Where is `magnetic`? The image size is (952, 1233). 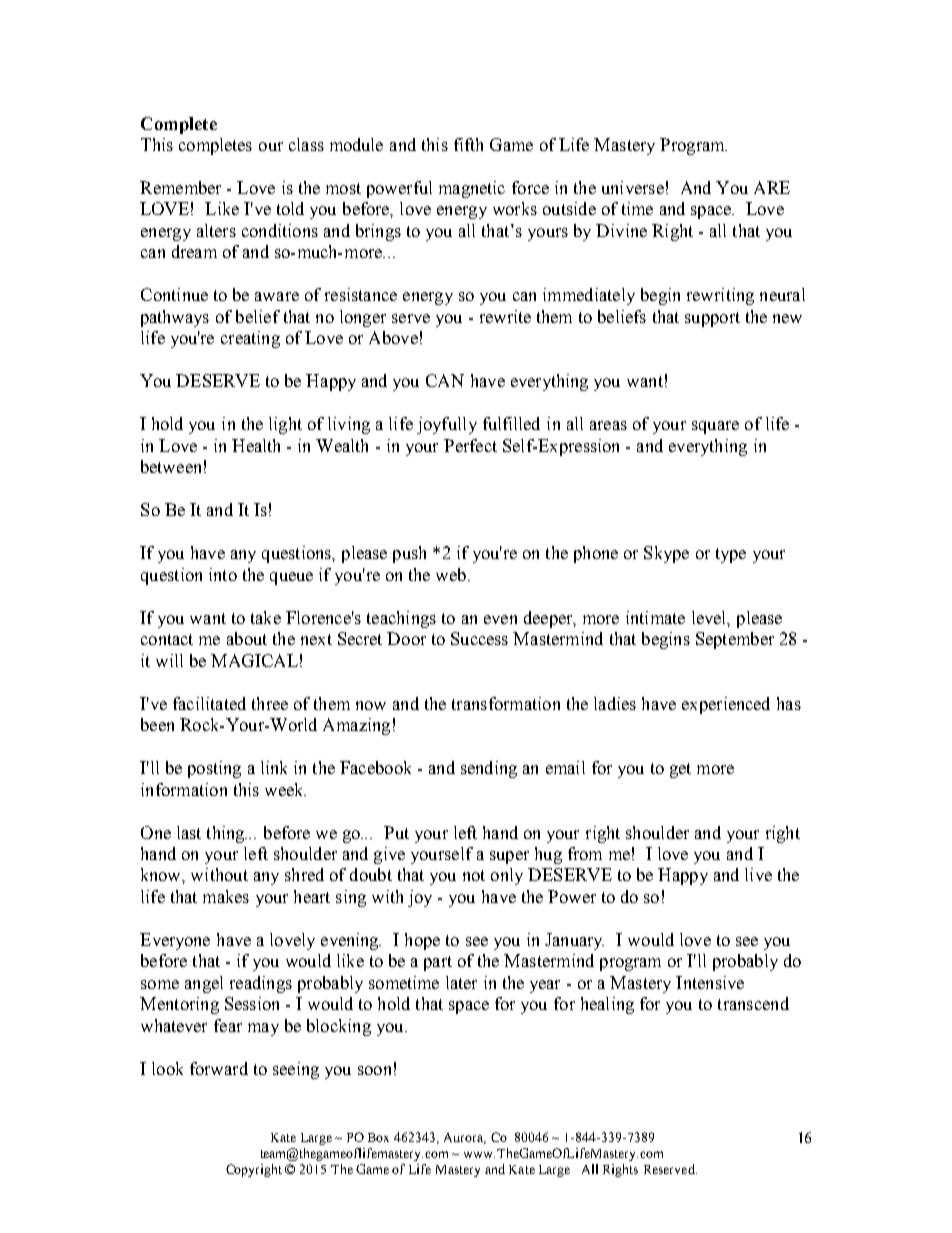 magnetic is located at coordinates (472, 189).
